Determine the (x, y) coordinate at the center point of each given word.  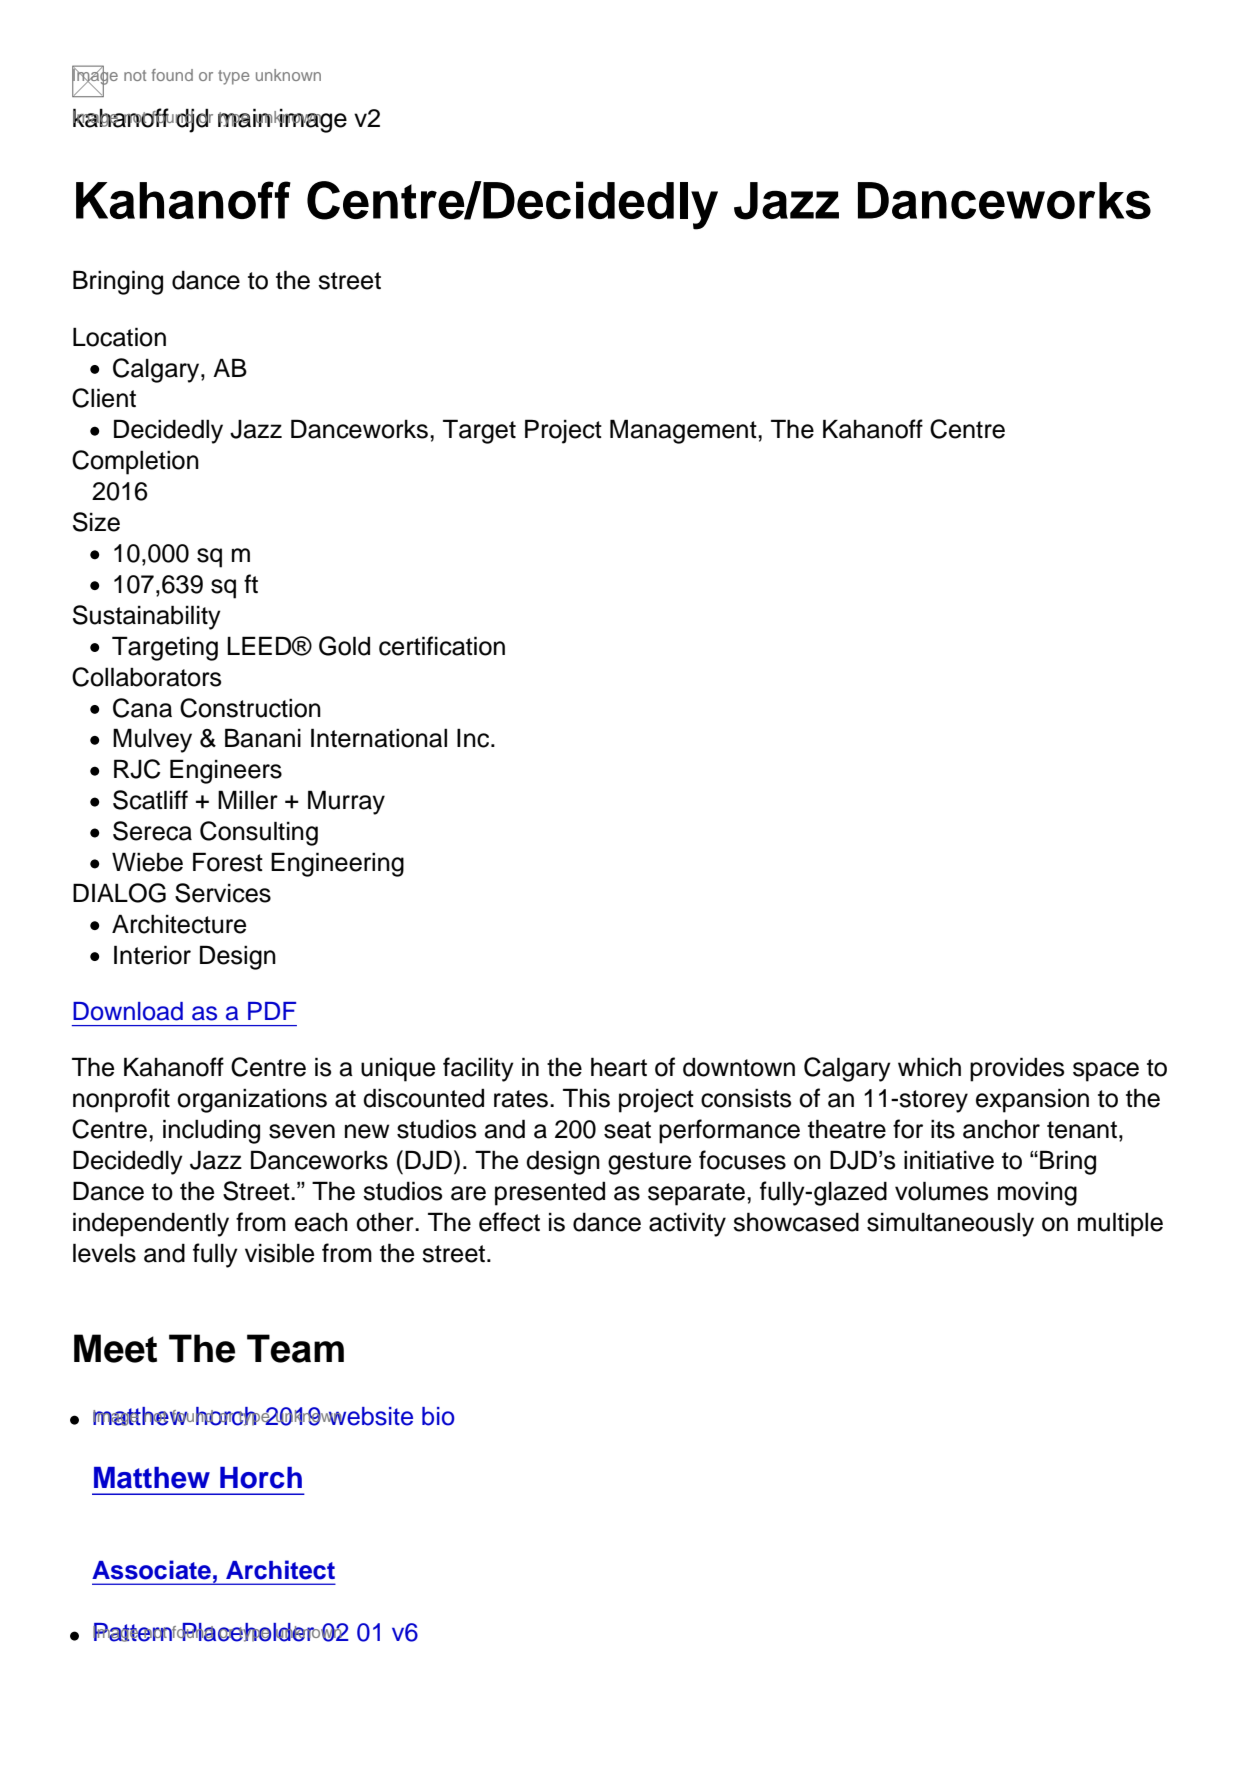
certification (442, 646)
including (211, 1131)
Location (119, 337)
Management (684, 431)
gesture (649, 1163)
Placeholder (248, 1632)
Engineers (226, 771)
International (379, 738)
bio (438, 1416)
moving (1037, 1193)
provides (1017, 1069)
